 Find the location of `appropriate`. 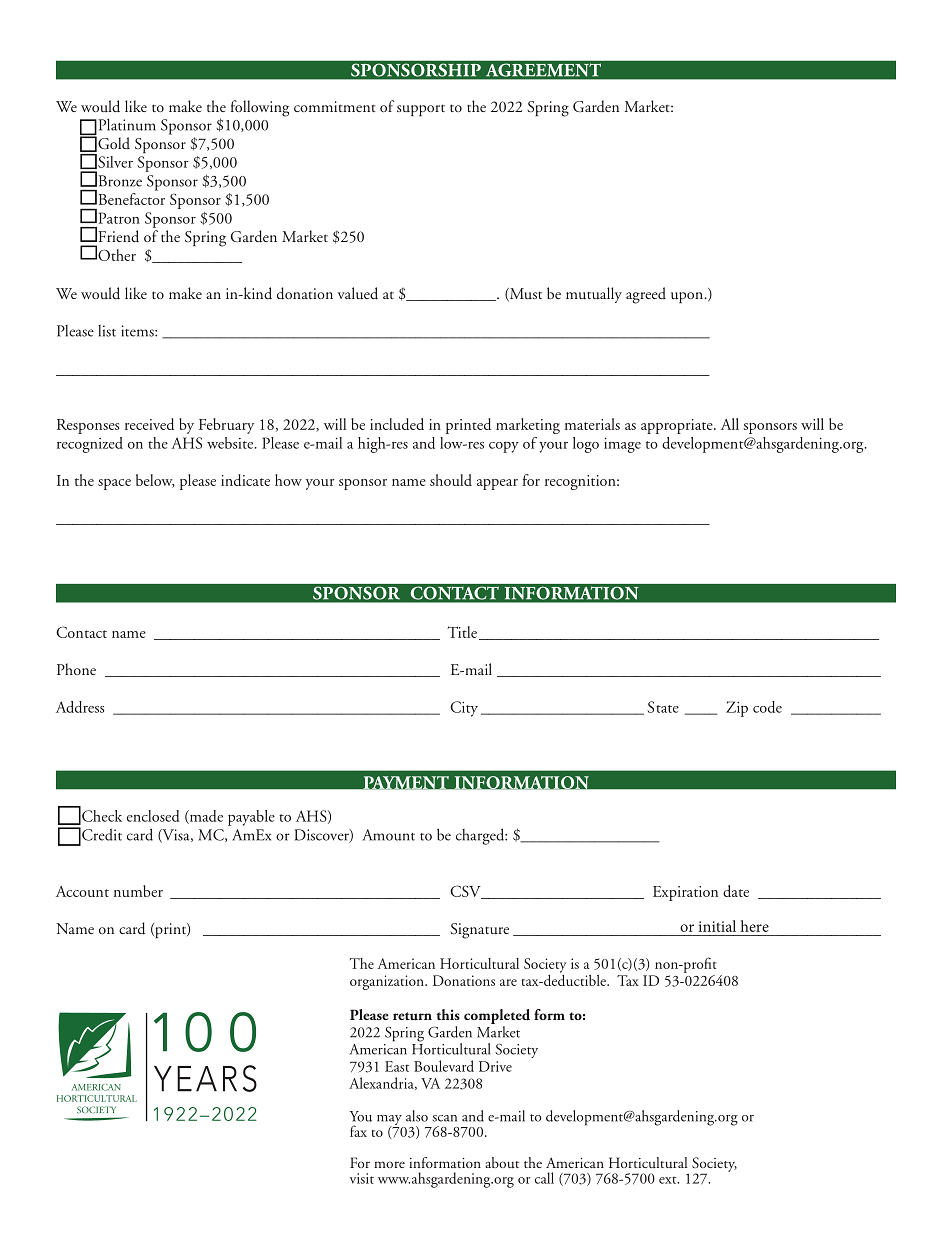

appropriate is located at coordinates (678, 426).
